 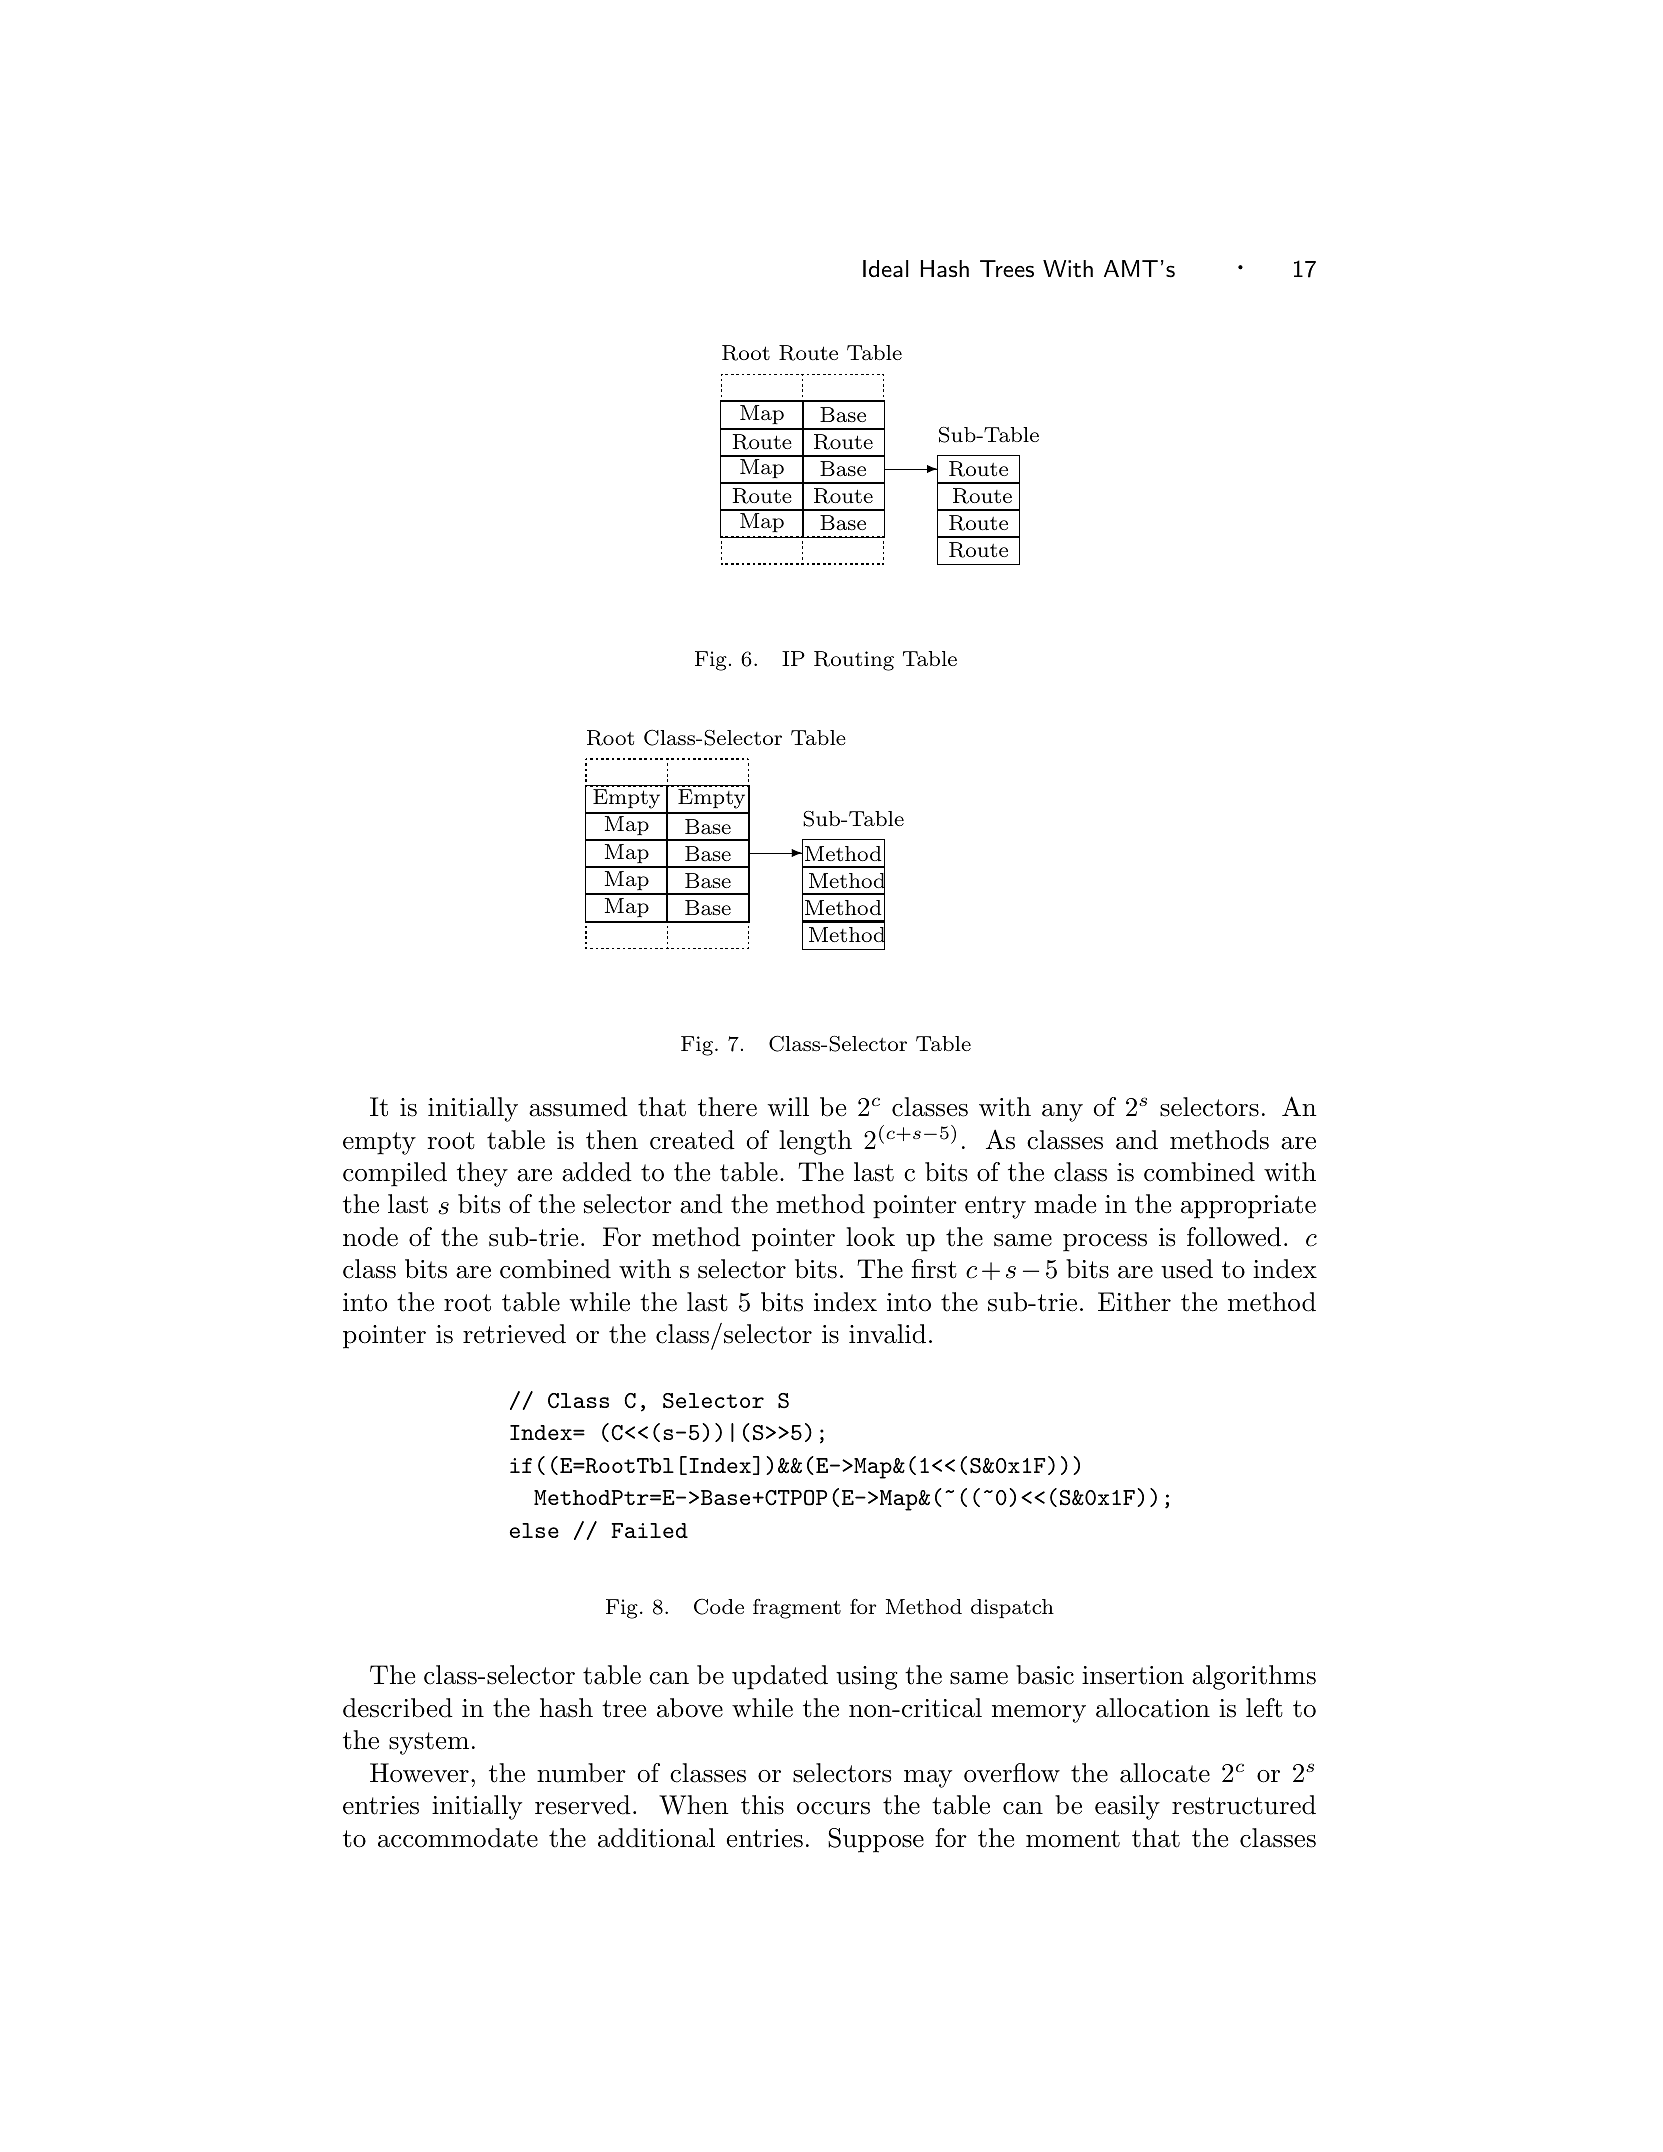 What do you see at coordinates (854, 661) in the page?
I see `Routing` at bounding box center [854, 661].
